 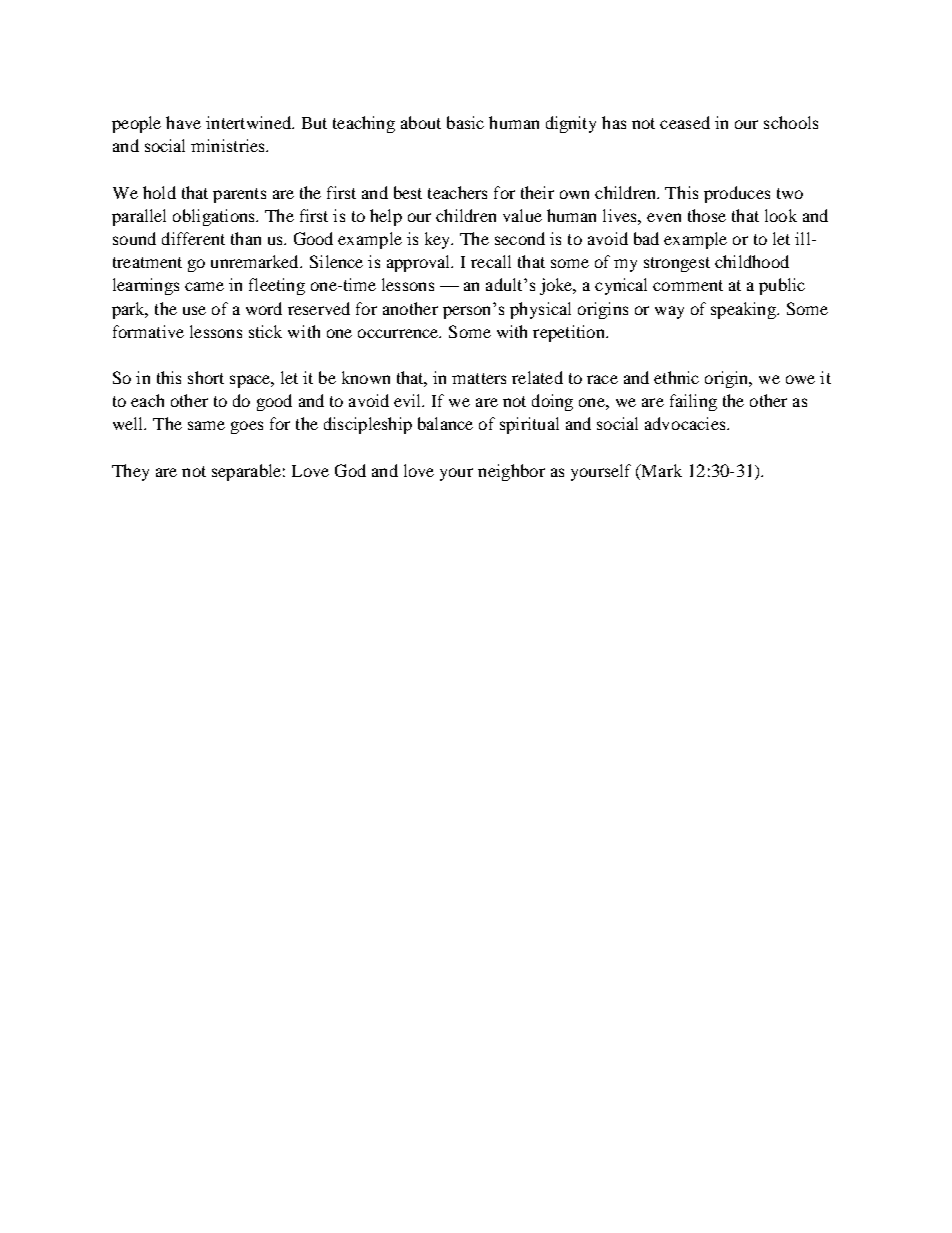 I want to click on physical, so click(x=540, y=310).
